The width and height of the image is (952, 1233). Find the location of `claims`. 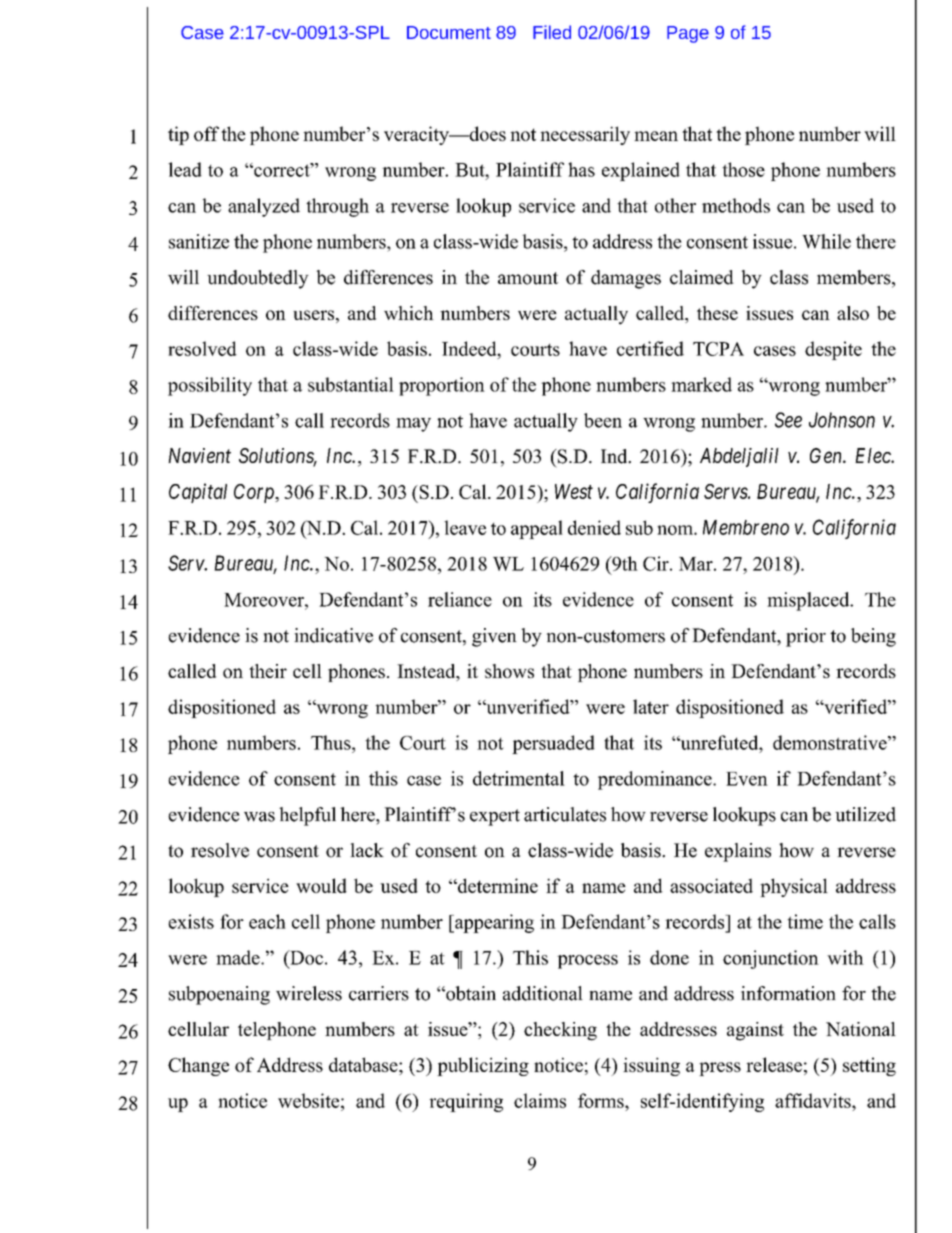

claims is located at coordinates (540, 1100).
